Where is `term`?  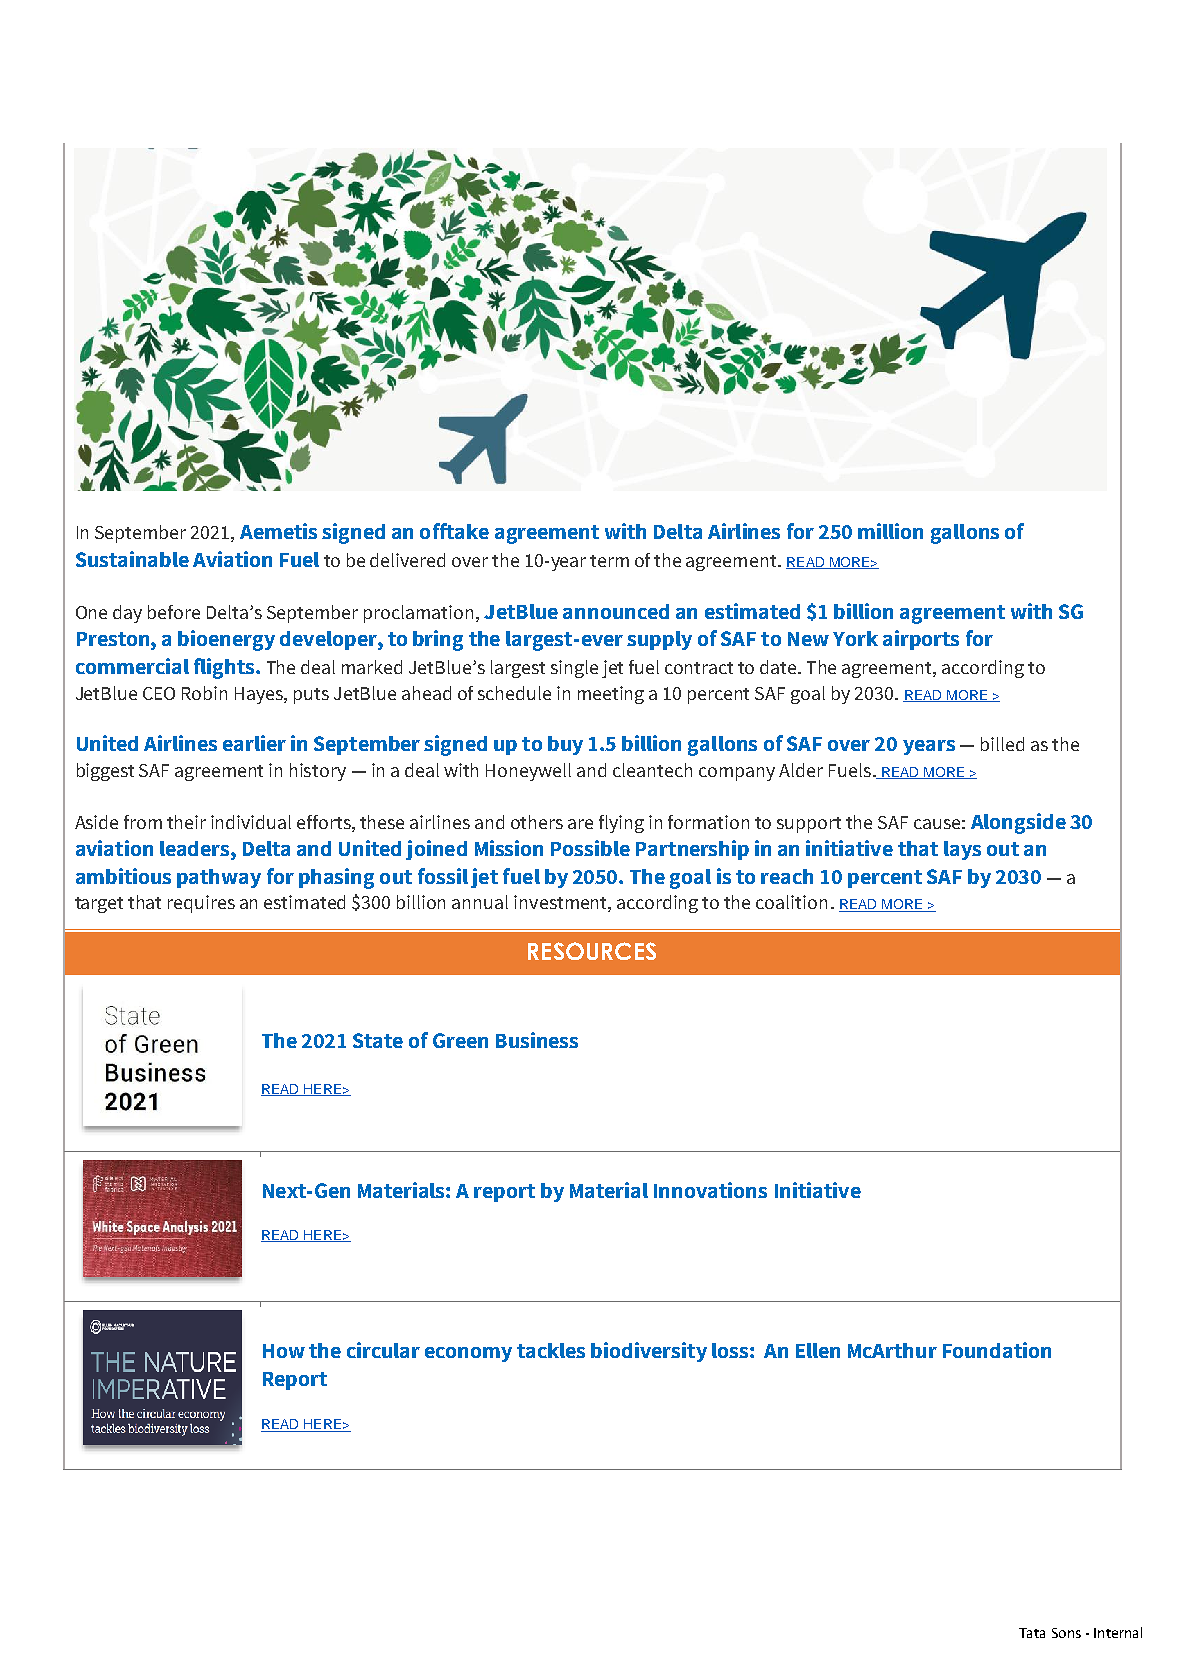
term is located at coordinates (609, 561).
